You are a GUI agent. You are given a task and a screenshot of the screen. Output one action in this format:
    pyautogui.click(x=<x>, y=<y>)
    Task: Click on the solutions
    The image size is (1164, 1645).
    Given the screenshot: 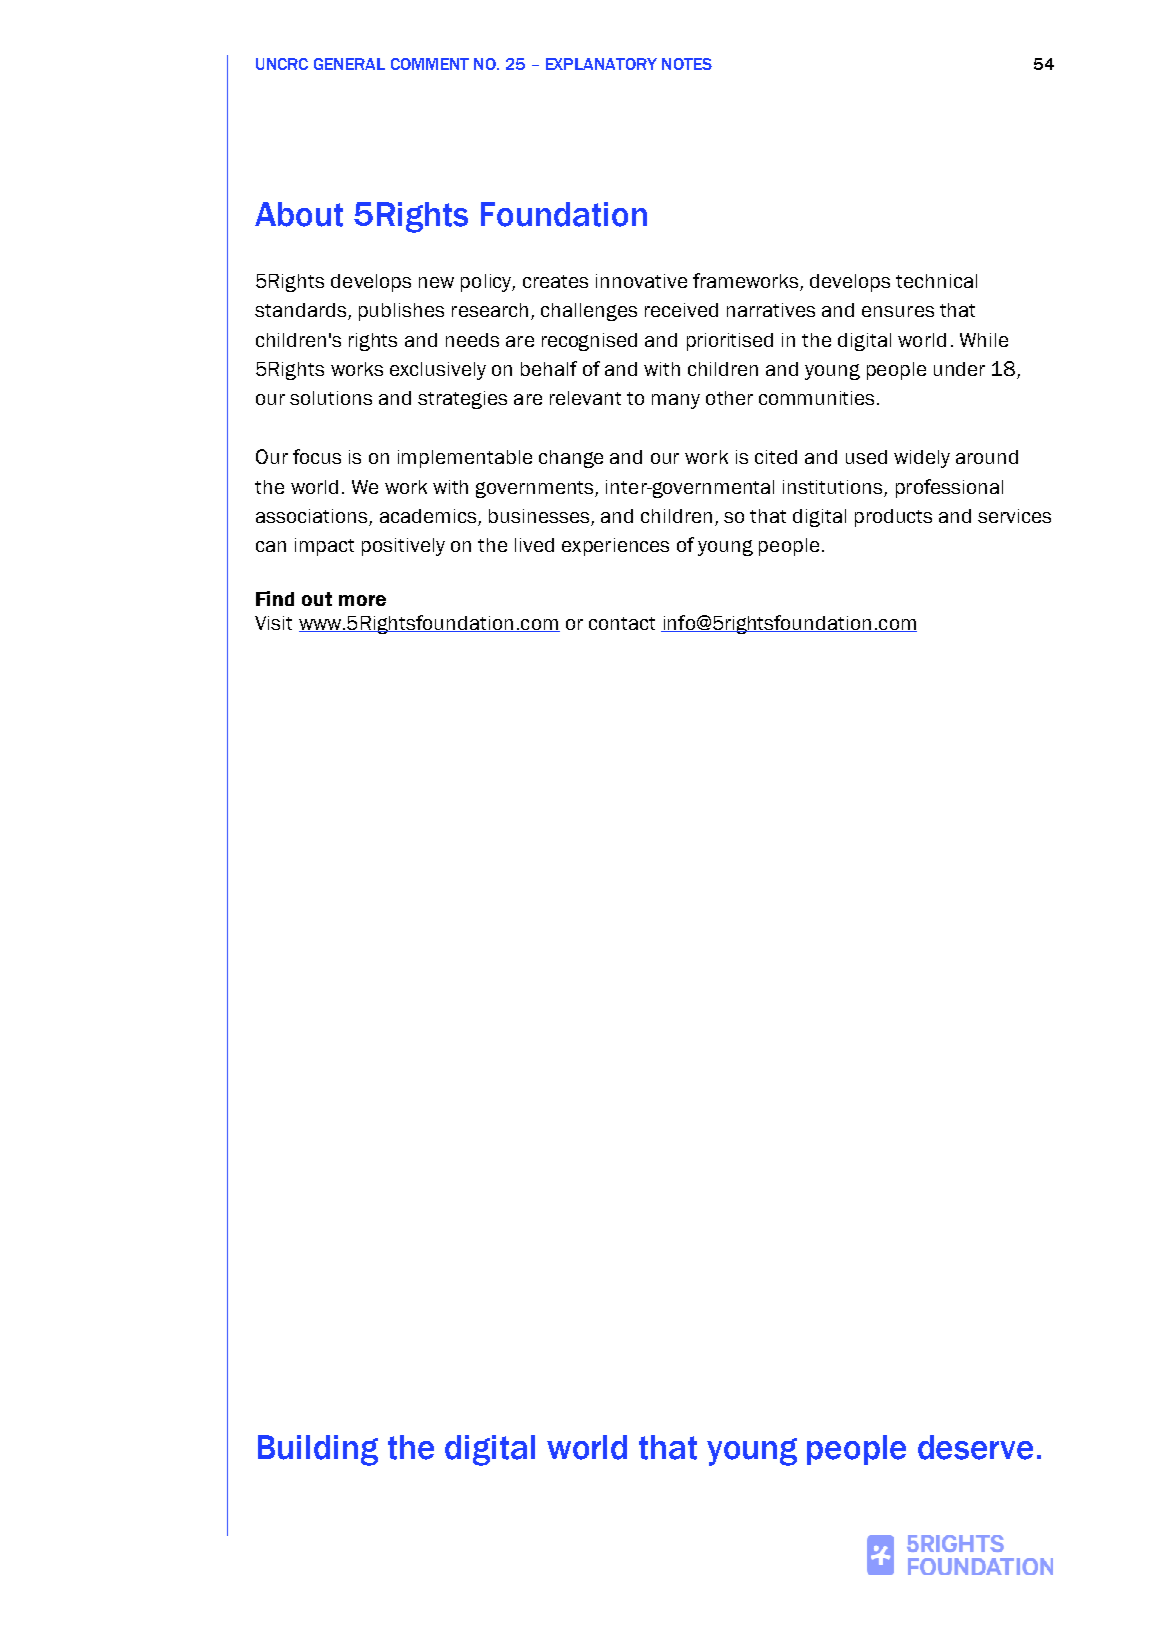 What is the action you would take?
    pyautogui.click(x=331, y=398)
